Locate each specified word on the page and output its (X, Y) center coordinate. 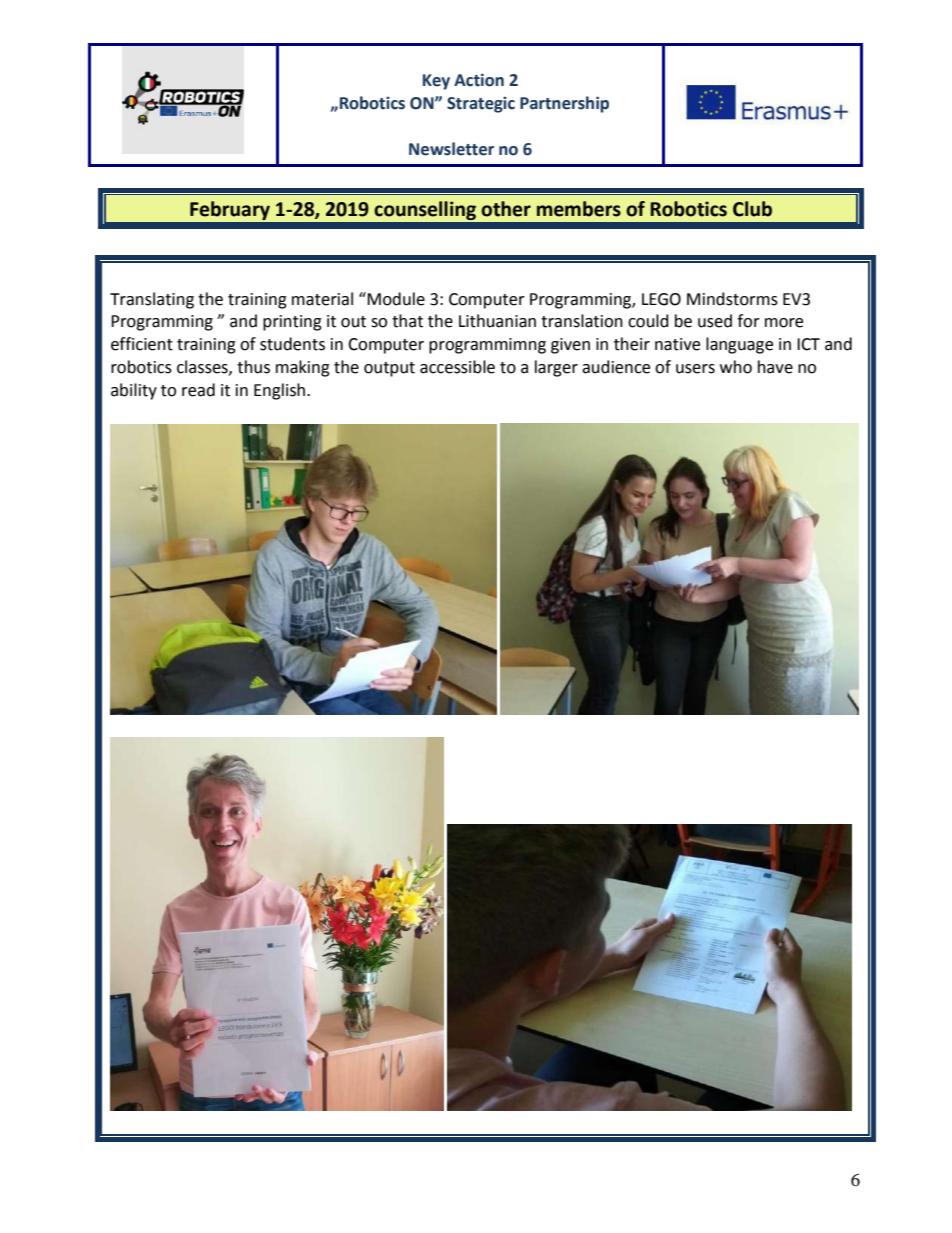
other (506, 209)
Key (436, 82)
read (198, 390)
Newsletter (451, 149)
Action (479, 80)
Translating (152, 300)
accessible (457, 367)
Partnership (564, 104)
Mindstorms (732, 299)
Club (752, 209)
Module (396, 299)
